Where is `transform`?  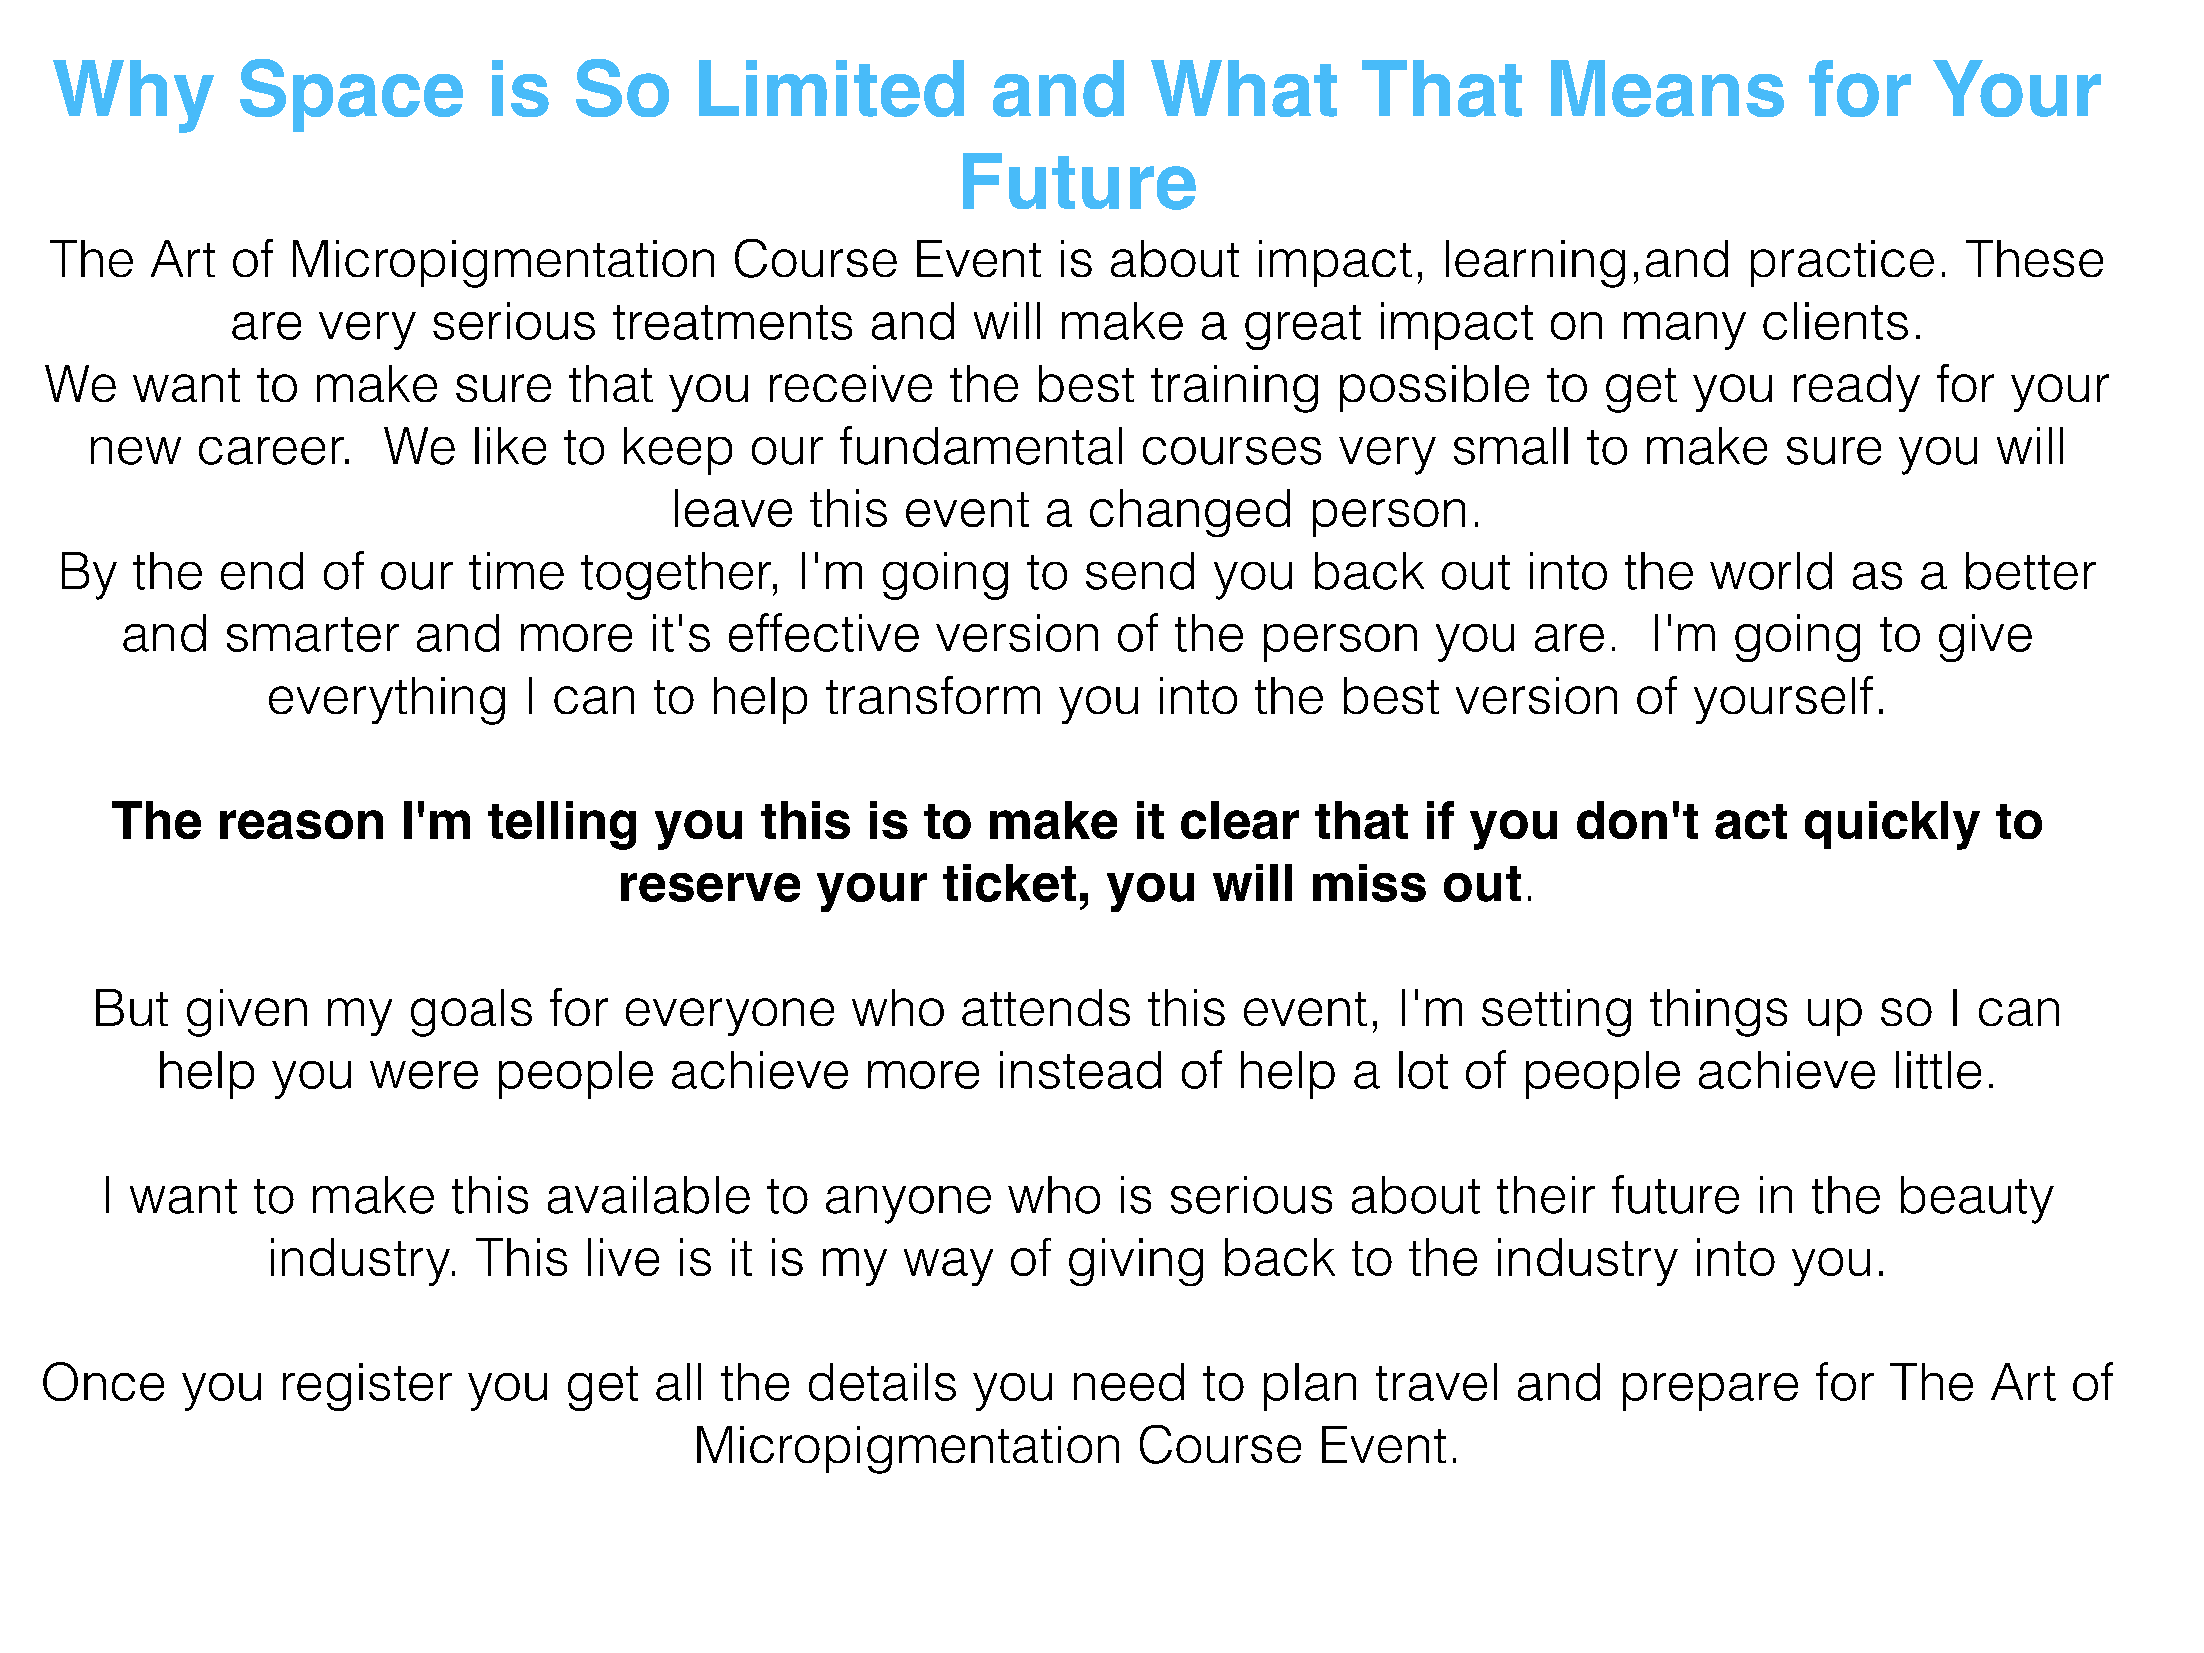 transform is located at coordinates (933, 695).
